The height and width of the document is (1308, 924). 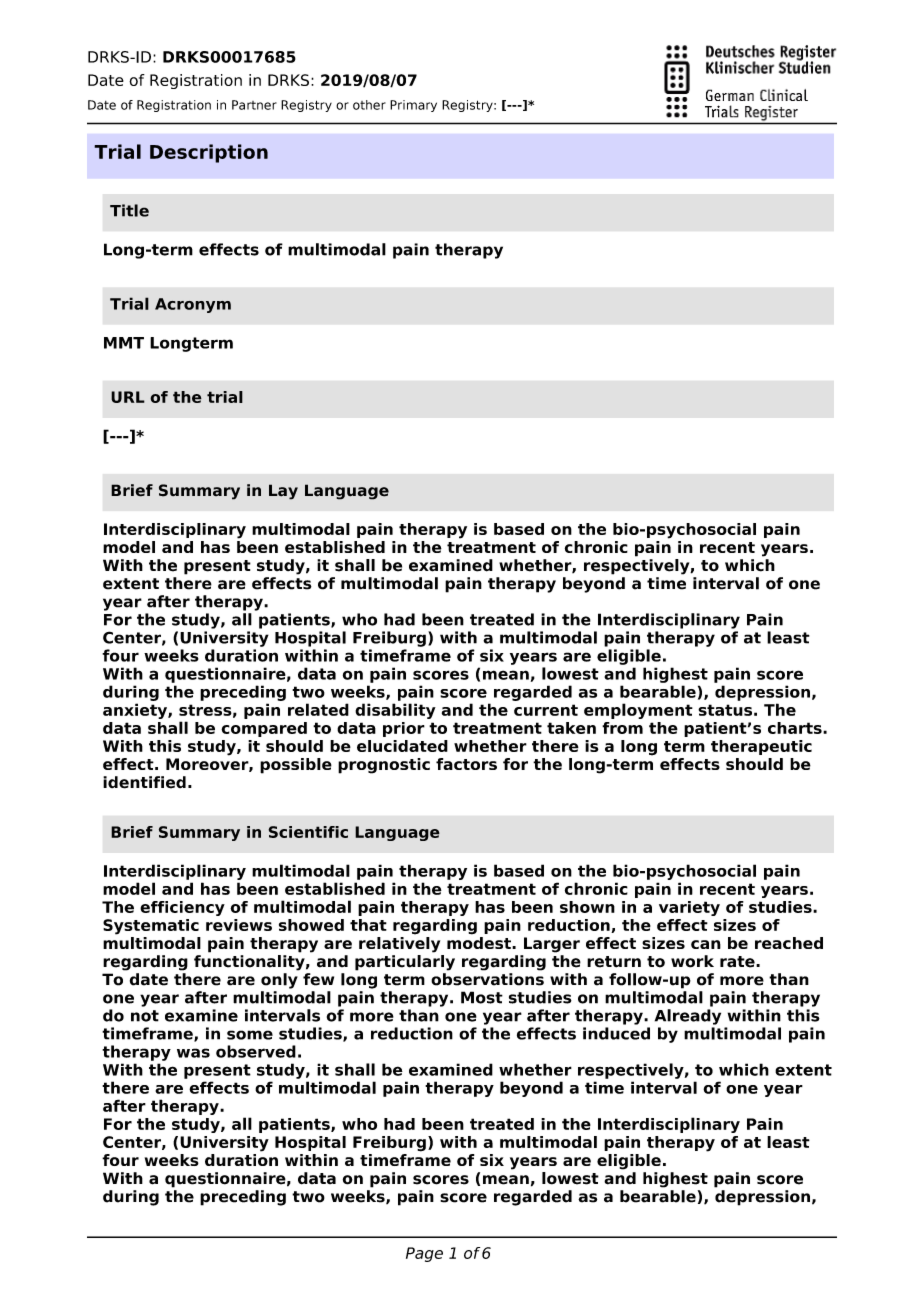 What do you see at coordinates (424, 1254) in the document?
I see `Page` at bounding box center [424, 1254].
